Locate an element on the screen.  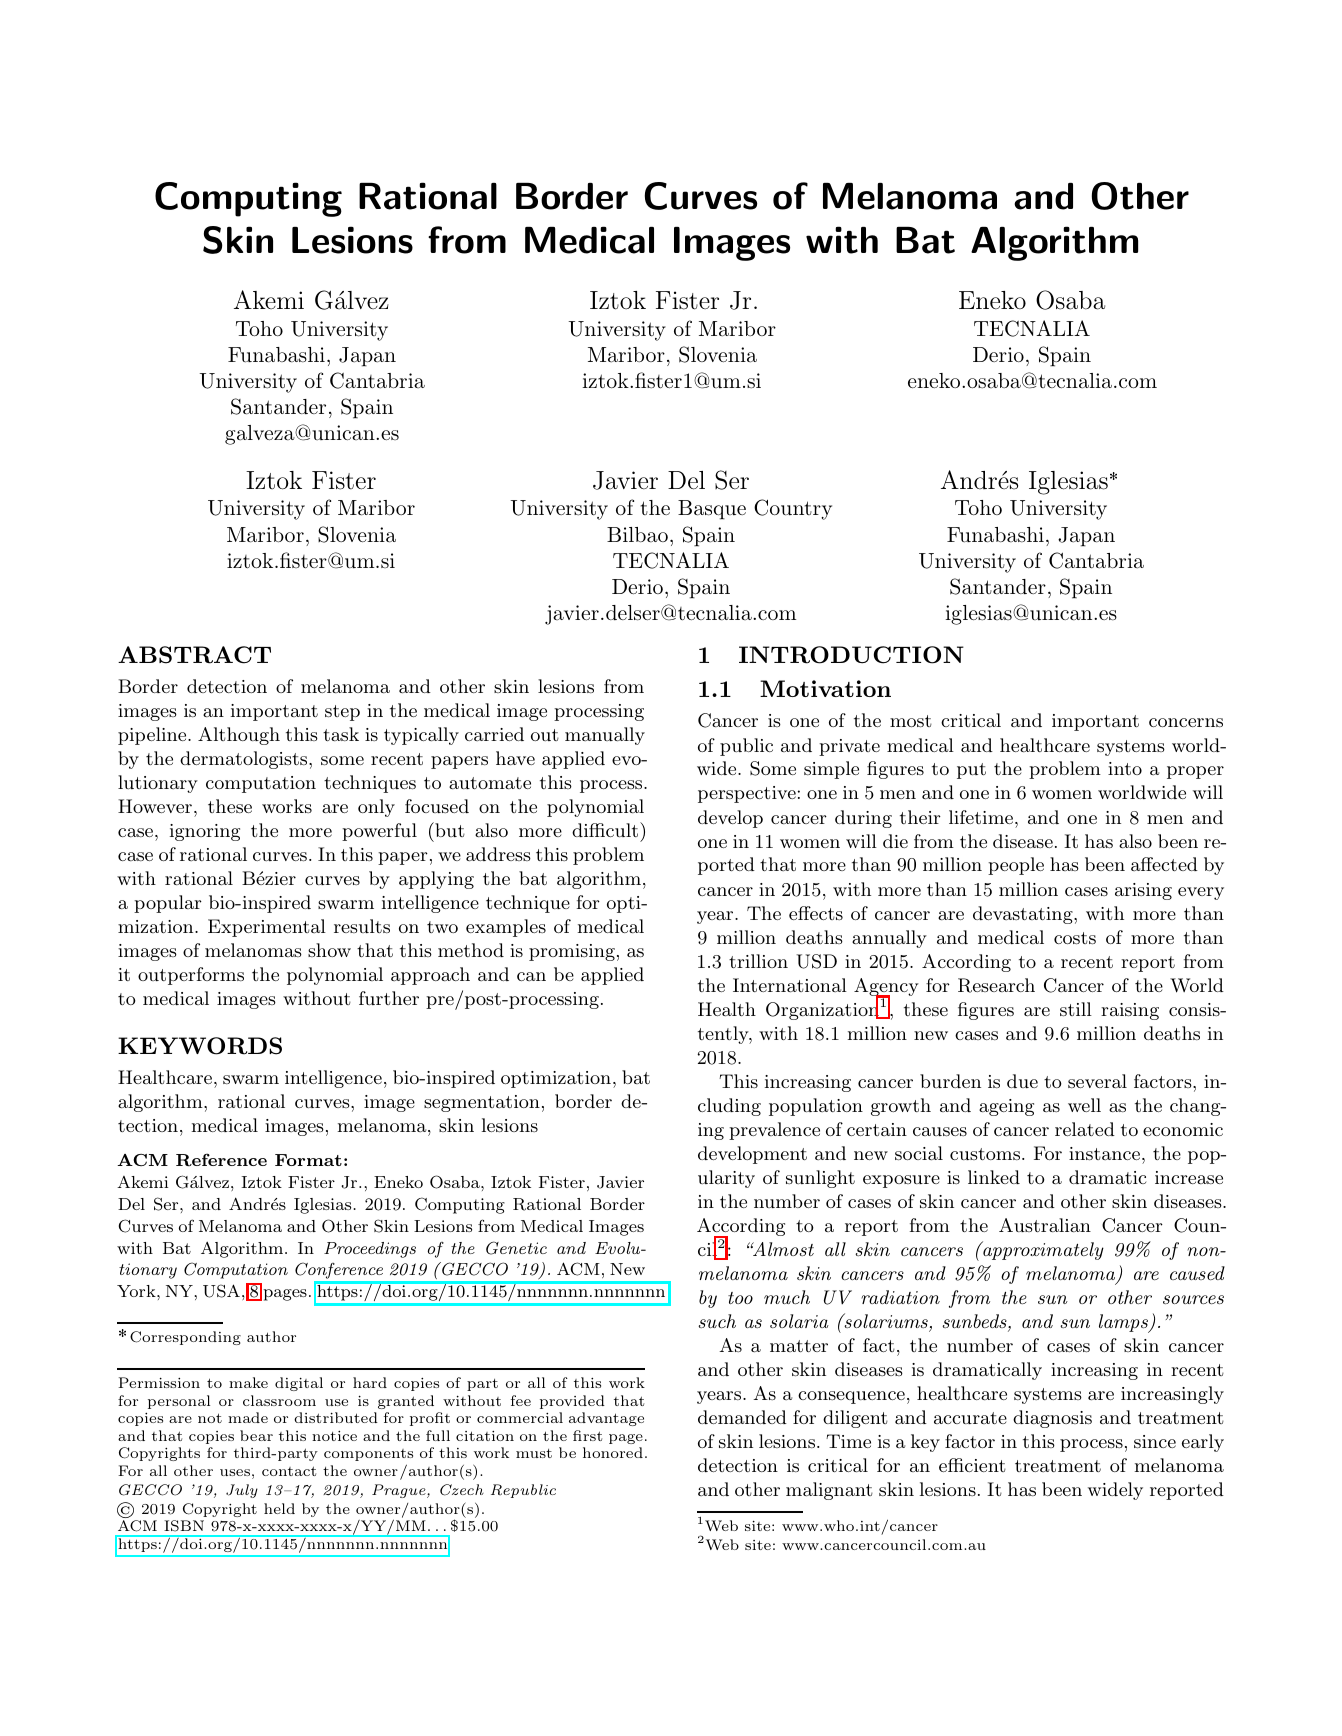
INTRODUCTION is located at coordinates (851, 655).
